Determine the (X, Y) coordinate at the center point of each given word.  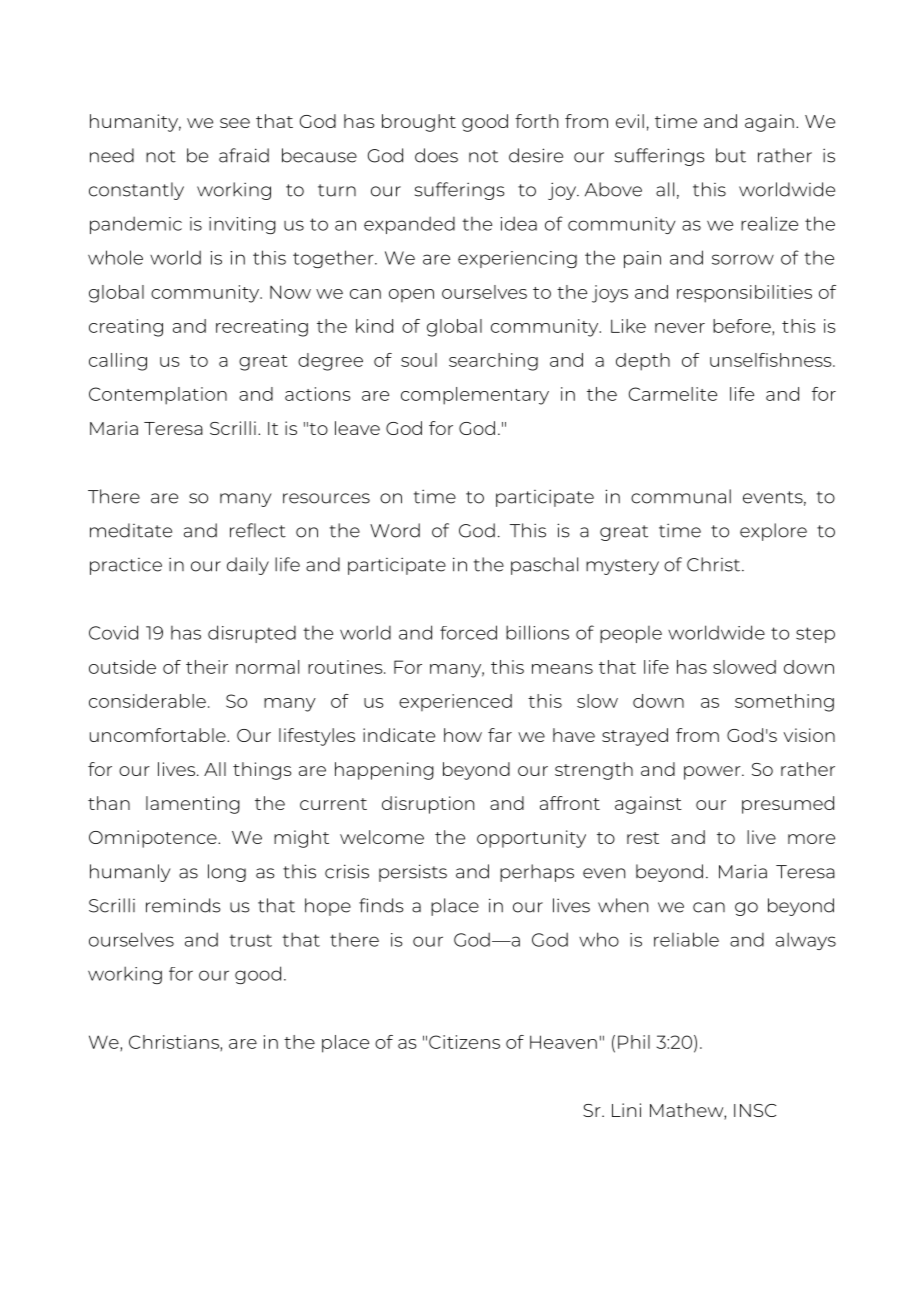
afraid (244, 155)
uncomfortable (159, 735)
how (463, 735)
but (731, 155)
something (784, 703)
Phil (634, 1042)
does (436, 155)
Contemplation (158, 396)
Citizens (464, 1042)
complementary (475, 396)
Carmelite (673, 394)
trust (250, 940)
